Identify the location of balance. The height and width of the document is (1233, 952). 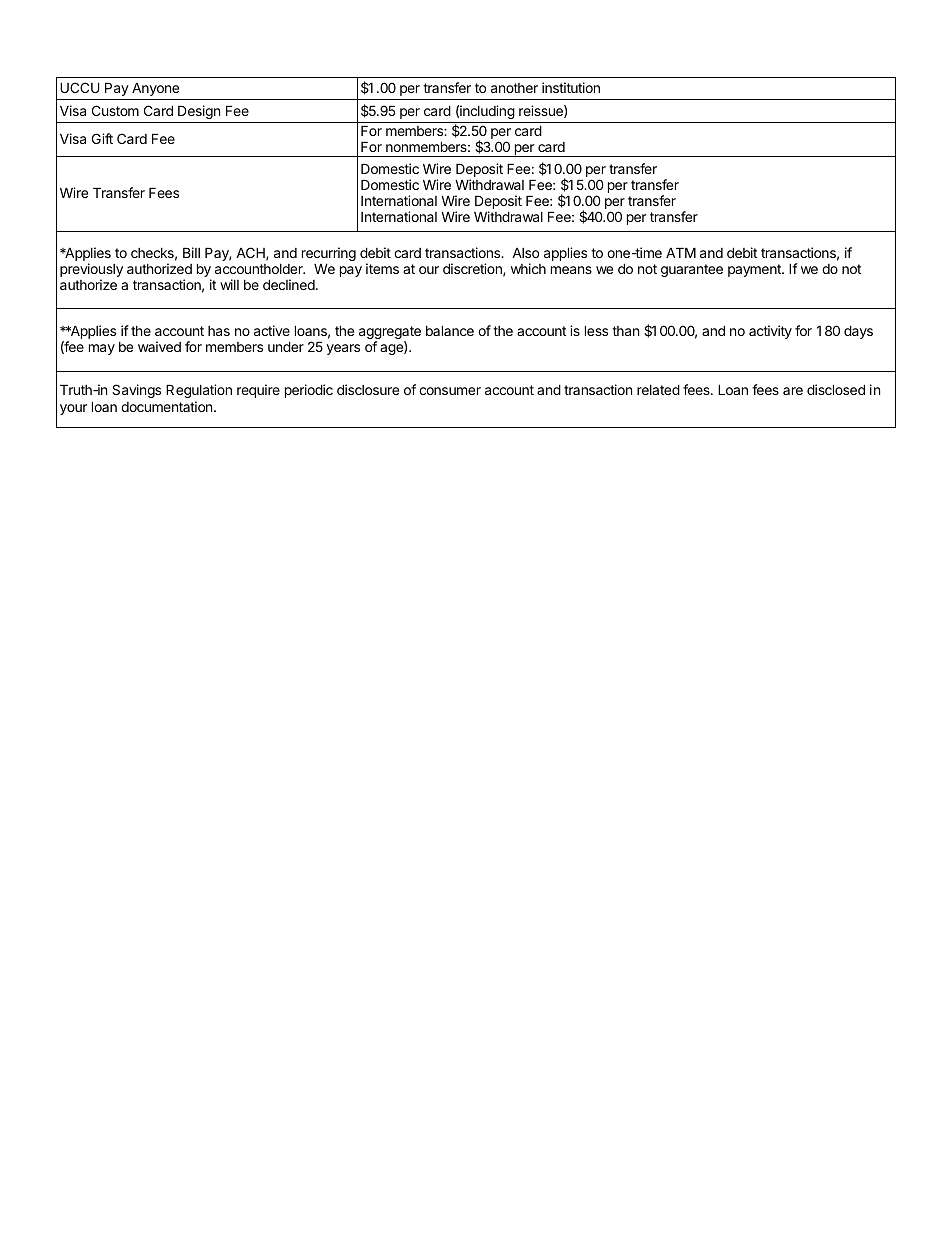
(450, 330).
